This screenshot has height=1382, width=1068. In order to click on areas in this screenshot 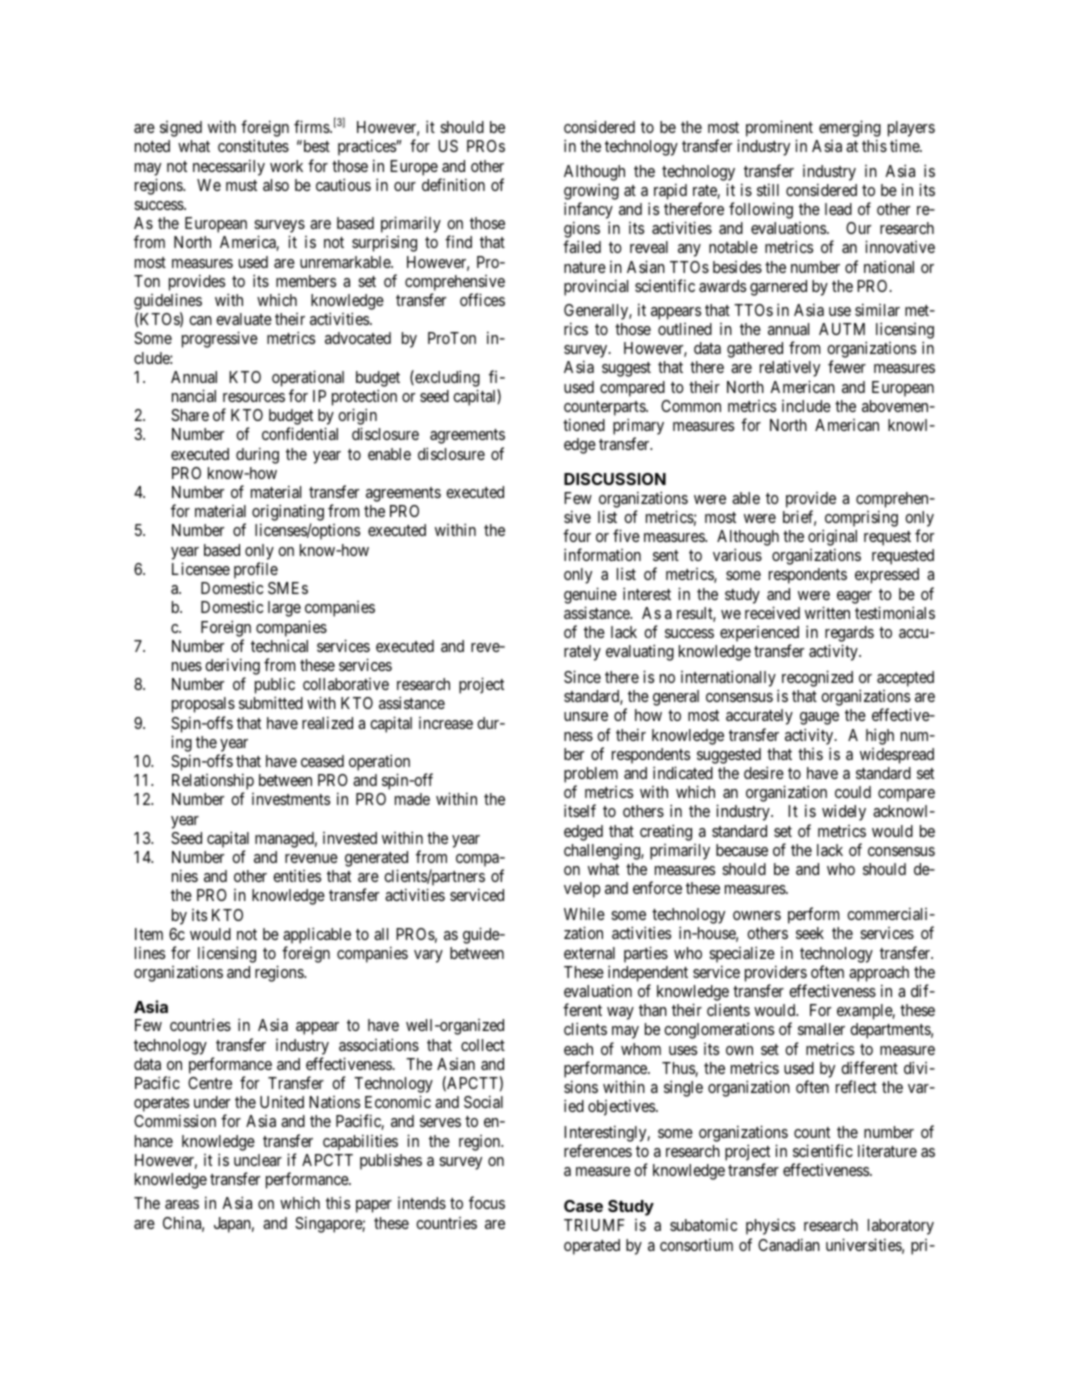, I will do `click(182, 1204)`.
